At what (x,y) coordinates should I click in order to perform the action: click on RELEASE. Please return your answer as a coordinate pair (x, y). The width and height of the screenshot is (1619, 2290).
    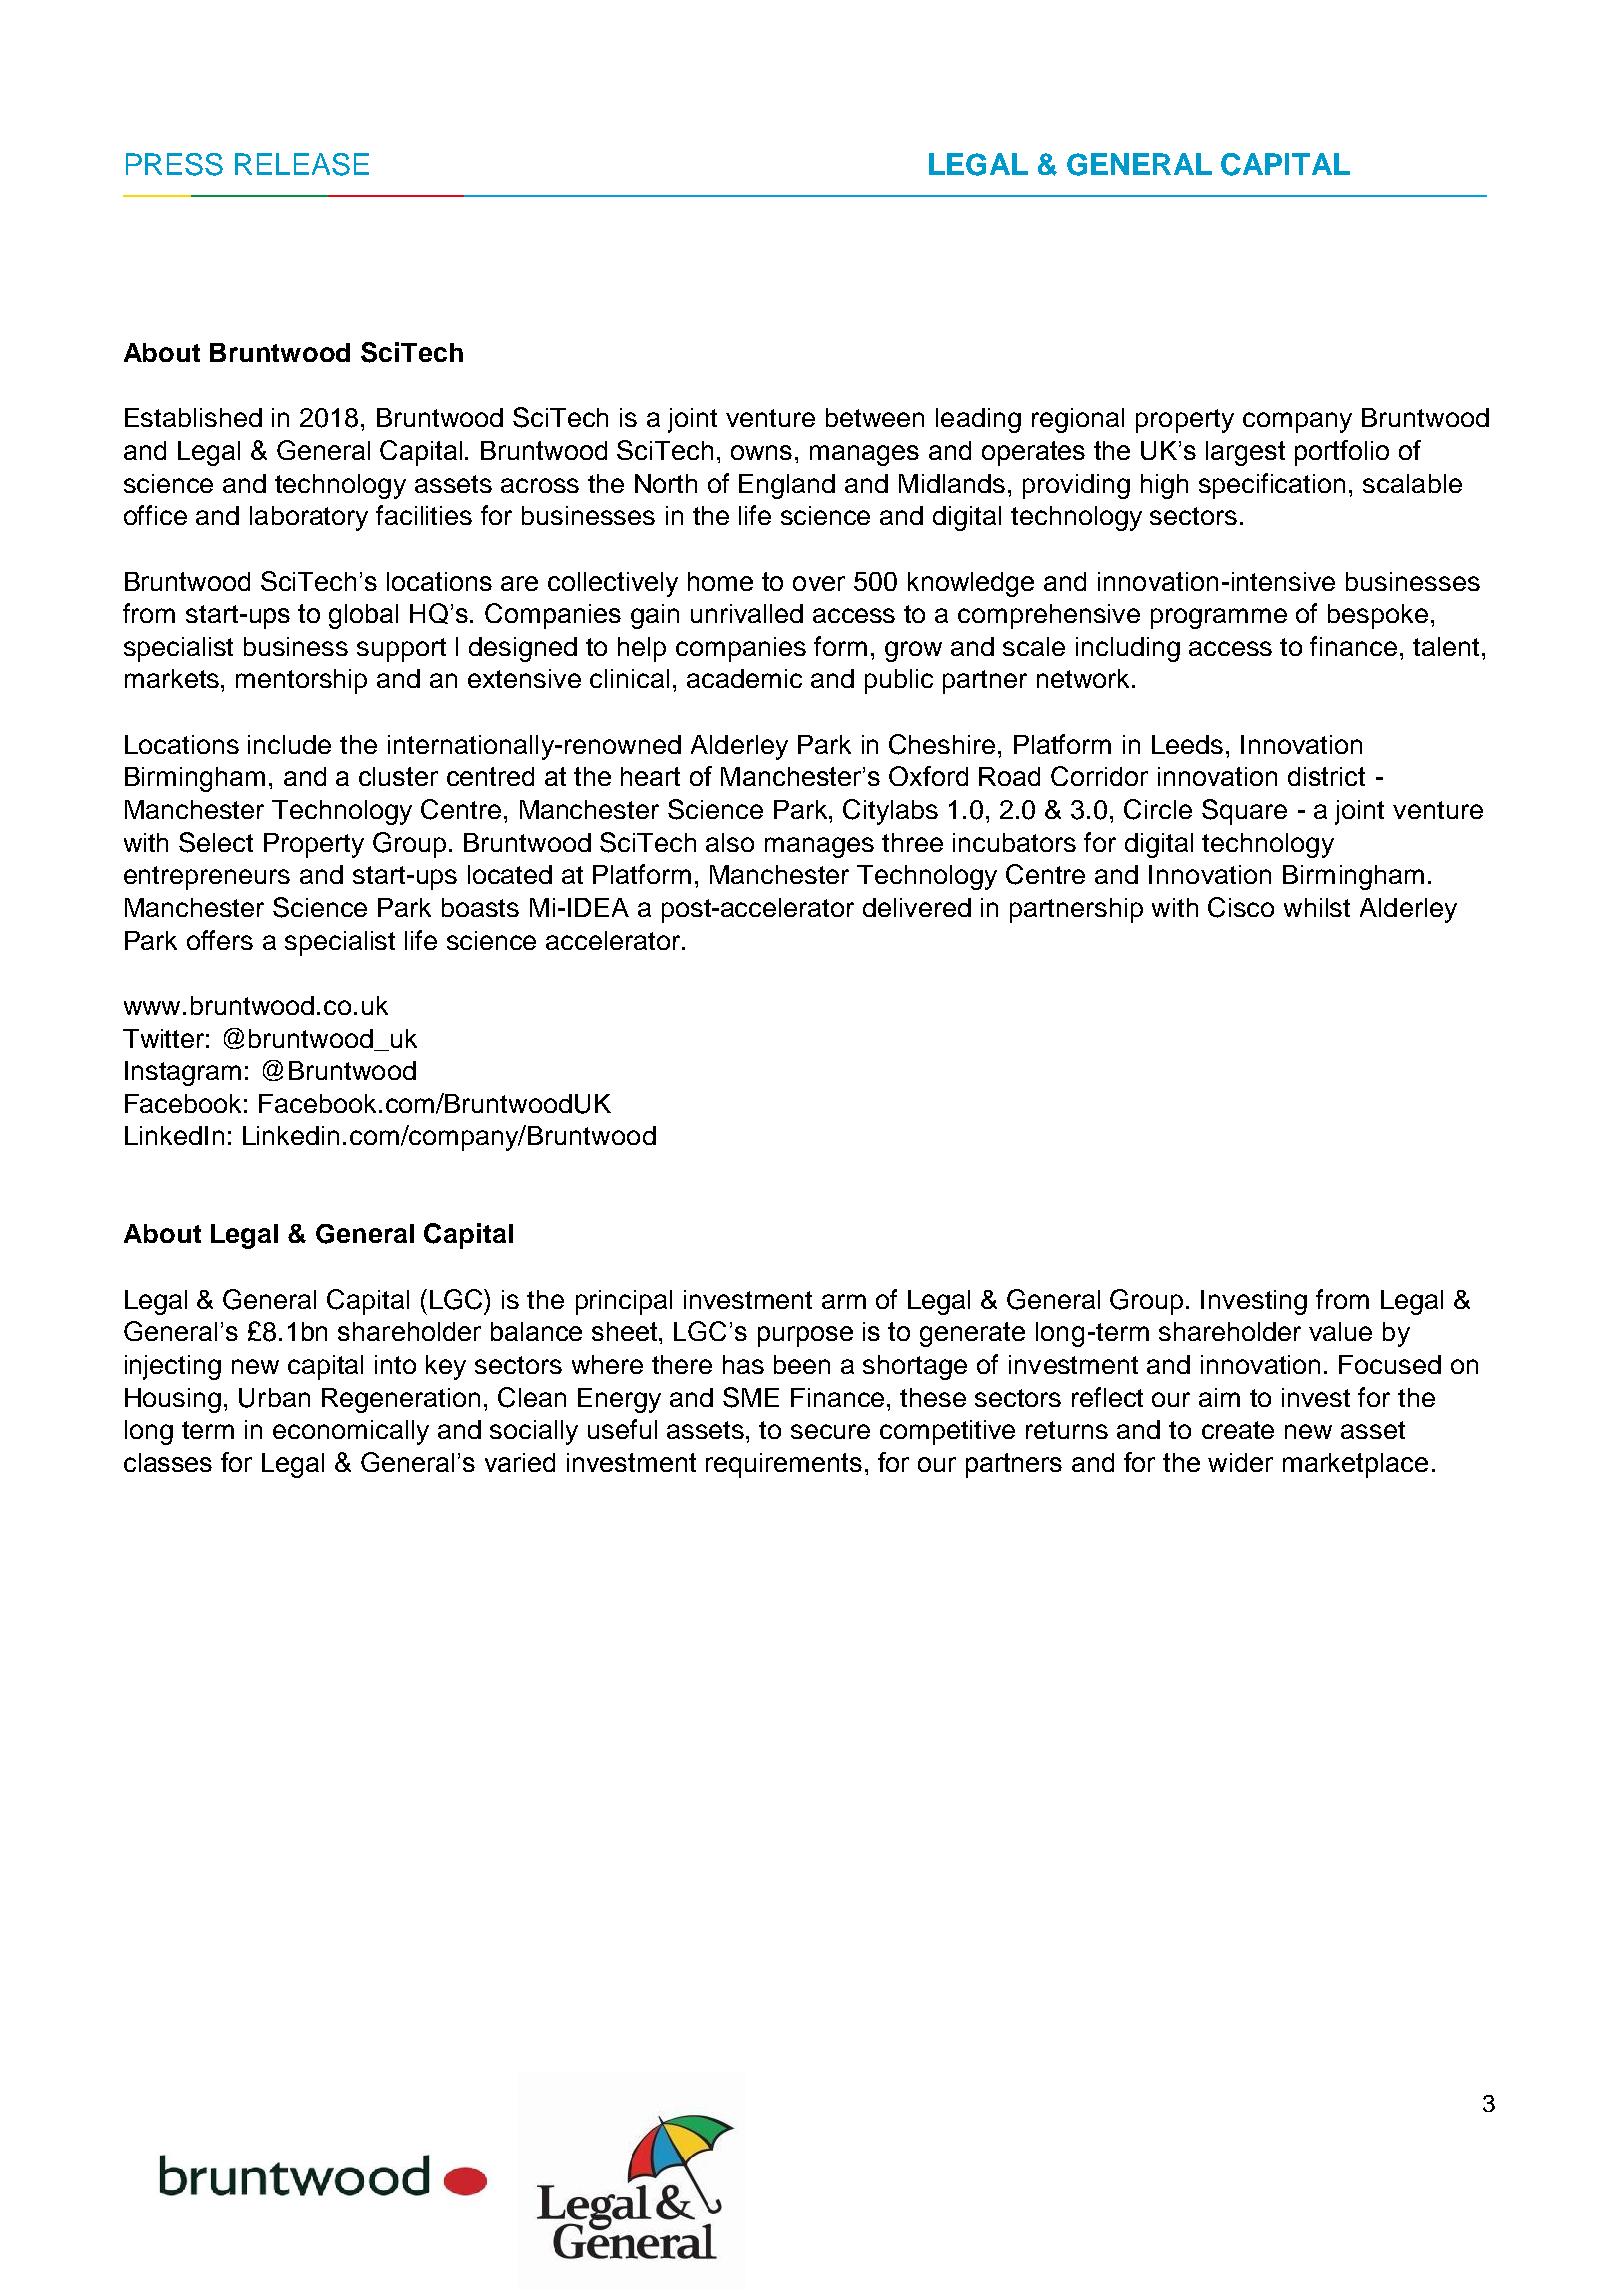
    Looking at the image, I should click on (302, 164).
